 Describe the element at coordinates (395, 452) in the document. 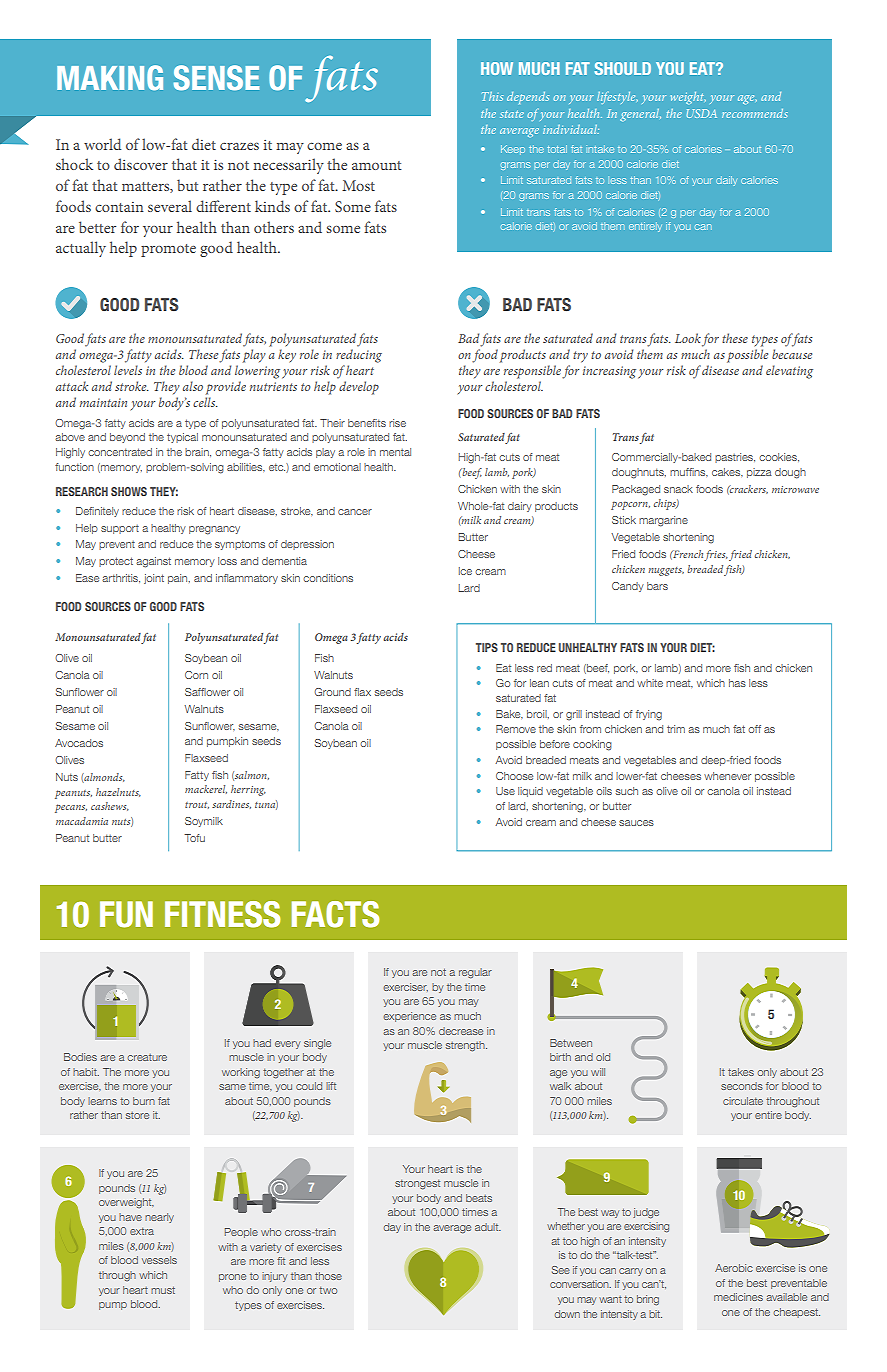

I see `mental` at that location.
